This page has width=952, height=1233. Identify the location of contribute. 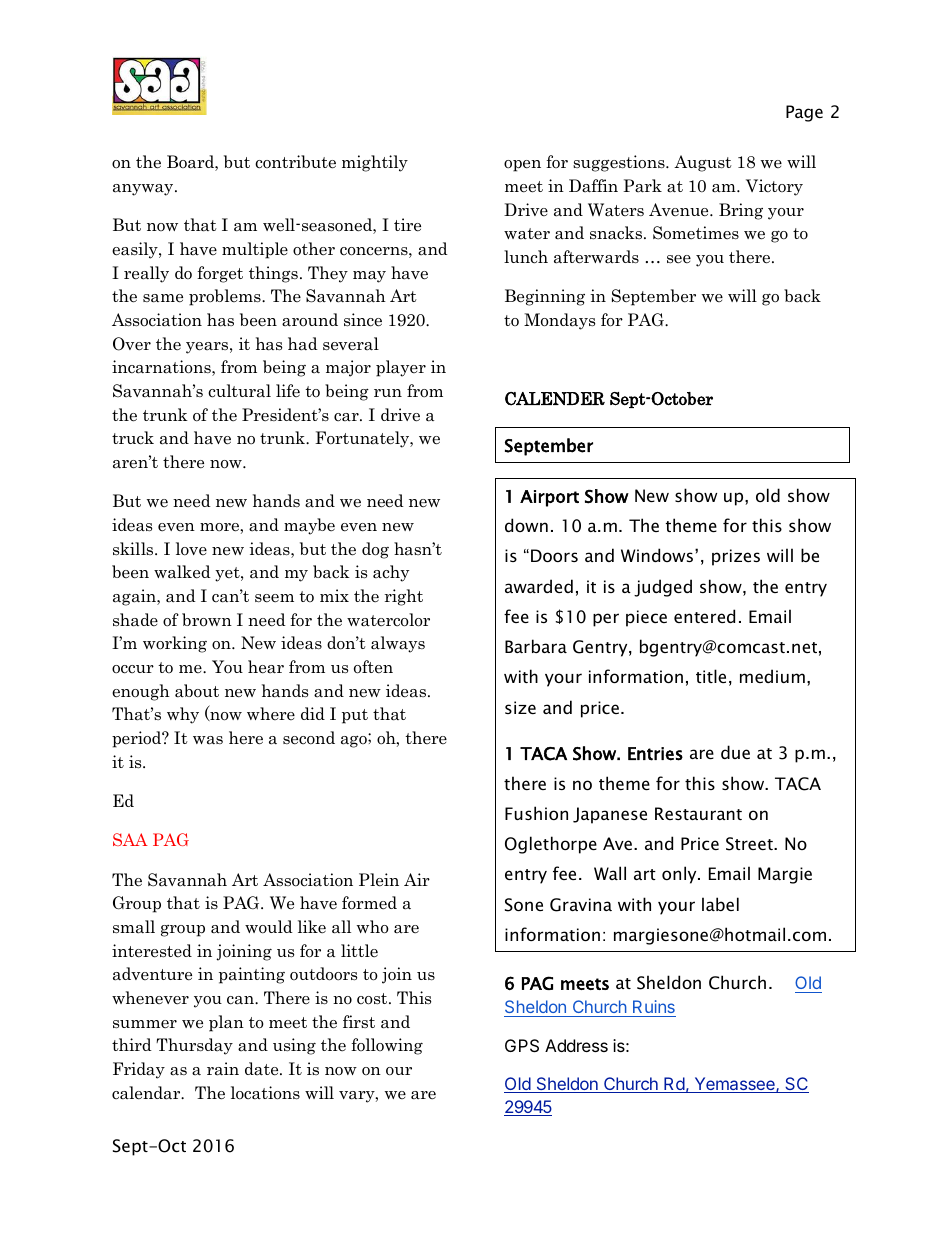
(295, 162).
